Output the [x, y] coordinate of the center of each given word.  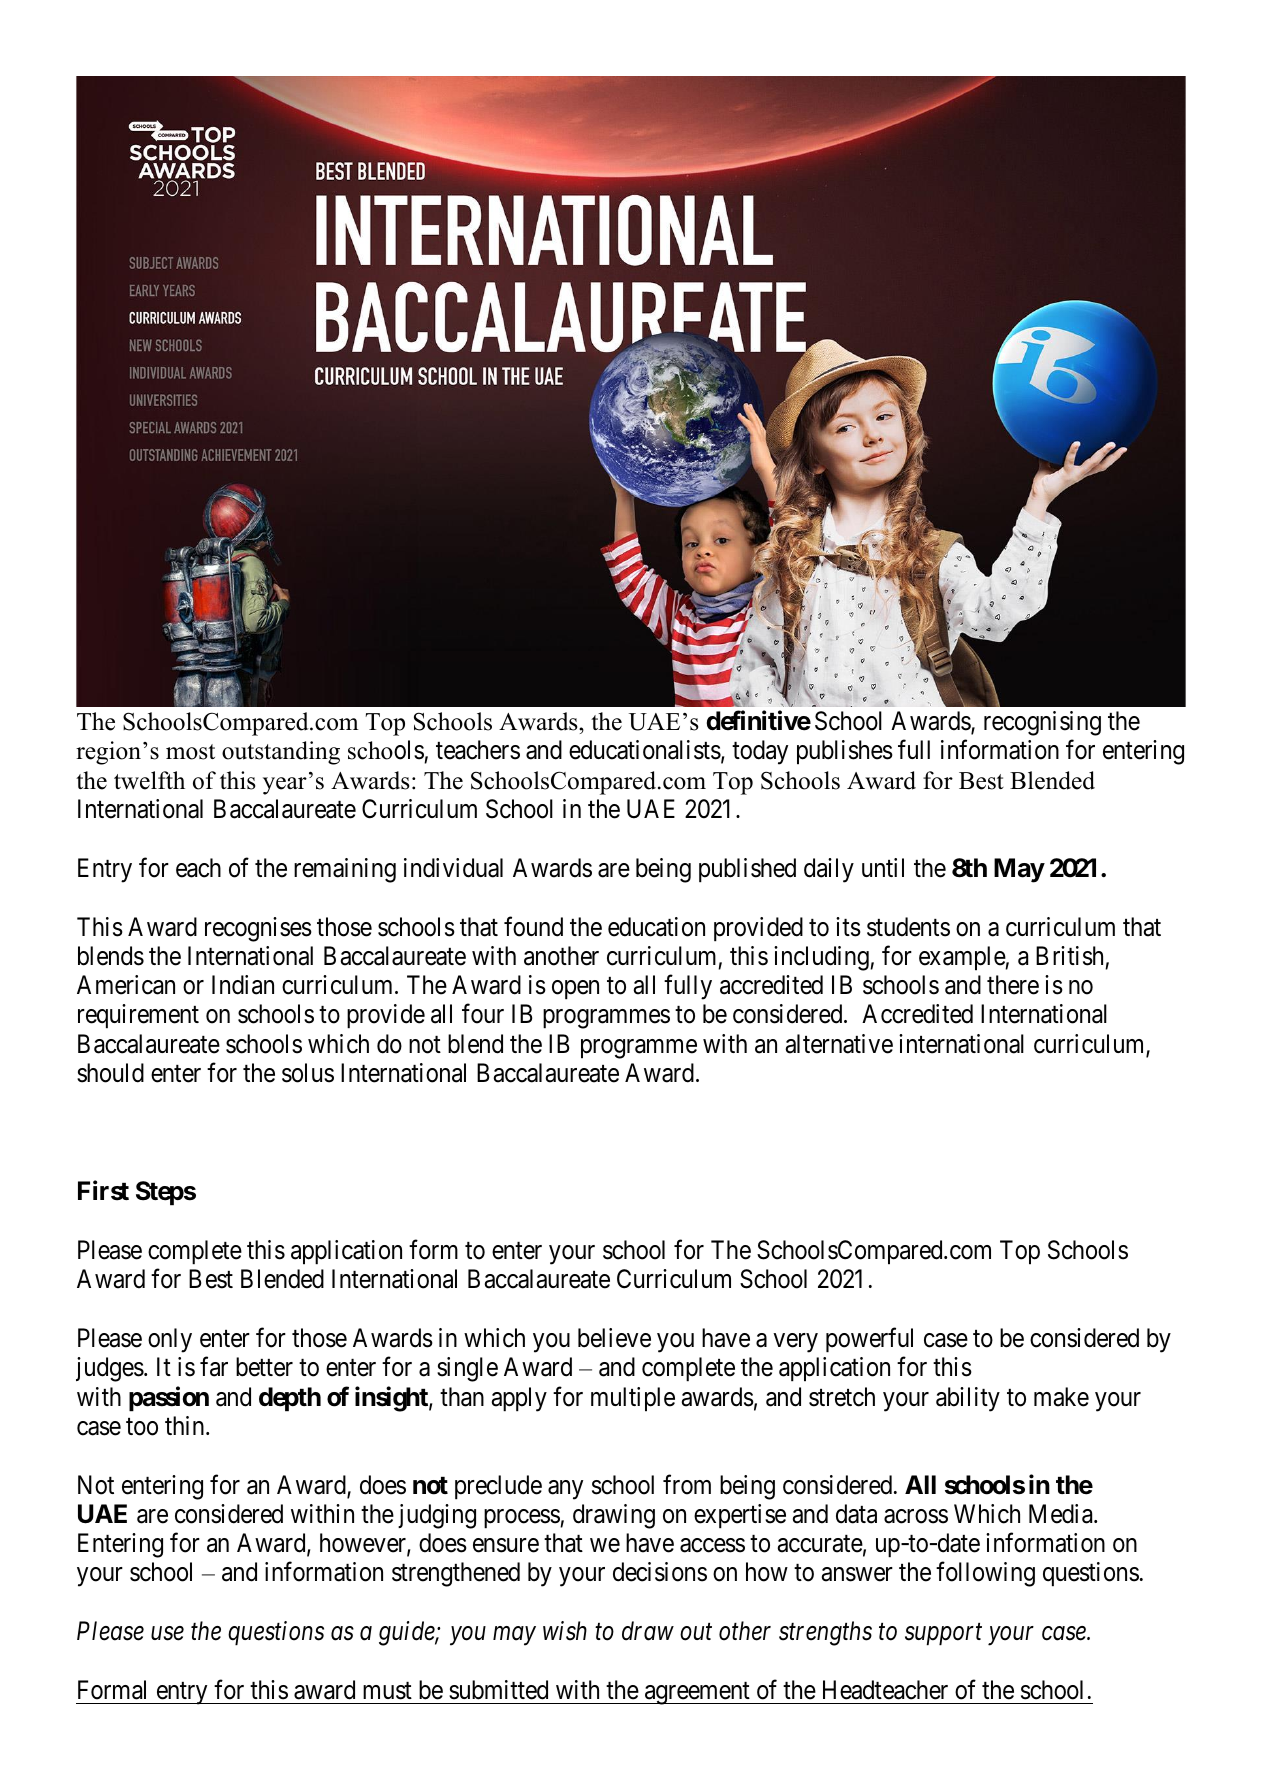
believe [614, 1338]
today [760, 752]
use [167, 1634]
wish [565, 1631]
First [103, 1190]
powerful [869, 1340]
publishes [845, 752]
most [190, 752]
